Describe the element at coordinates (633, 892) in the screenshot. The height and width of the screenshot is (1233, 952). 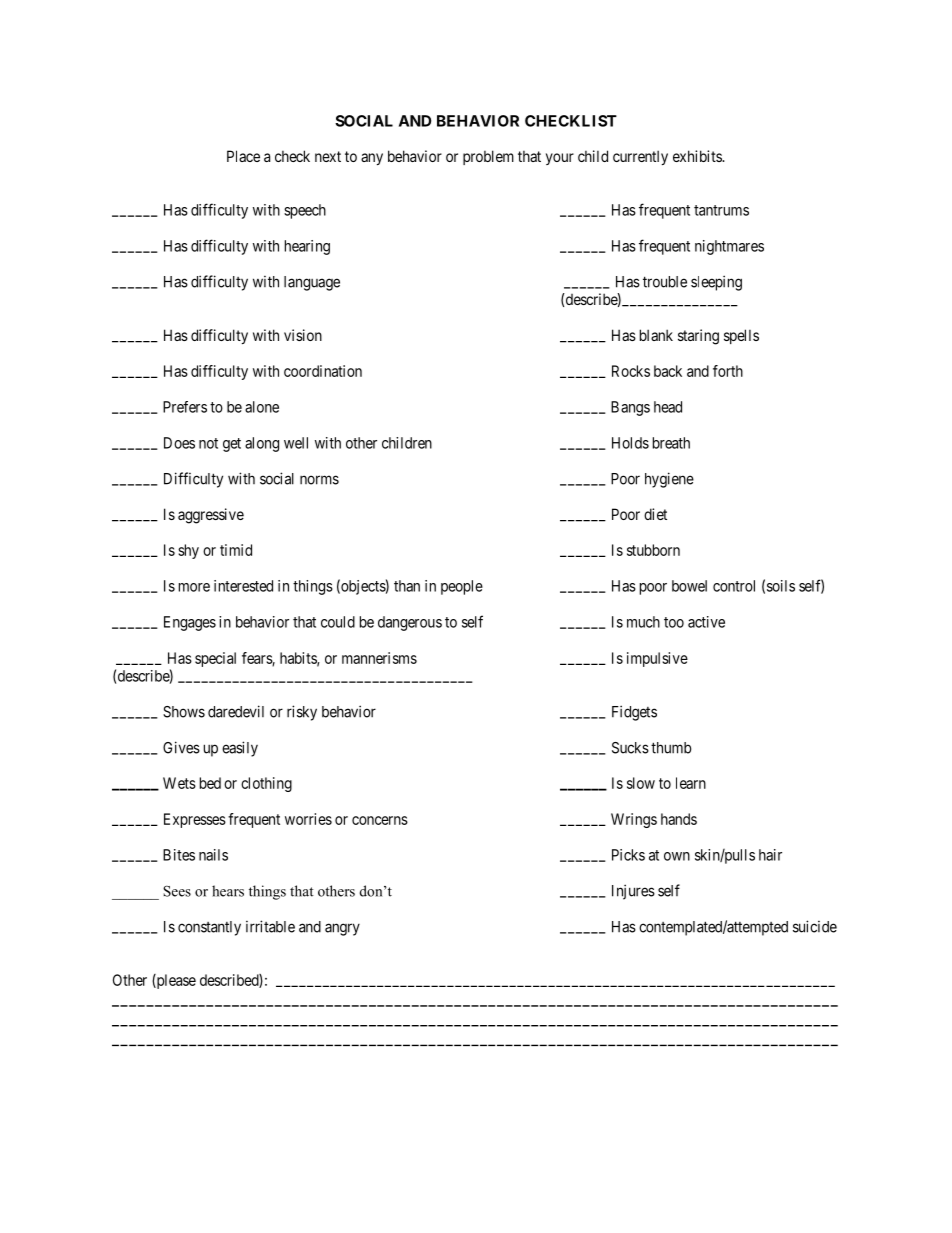
I see `Injures` at that location.
